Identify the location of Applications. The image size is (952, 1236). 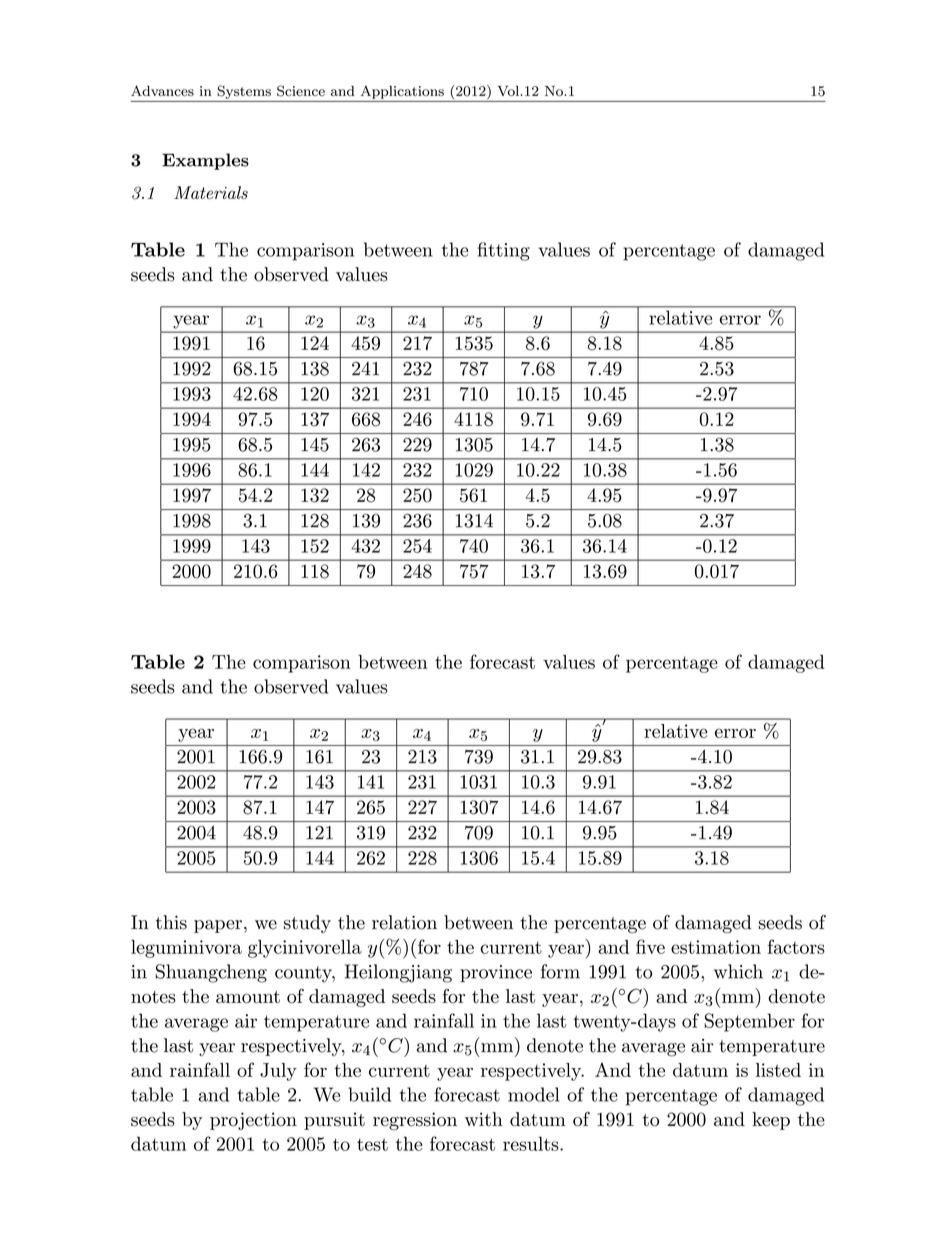
(402, 92).
